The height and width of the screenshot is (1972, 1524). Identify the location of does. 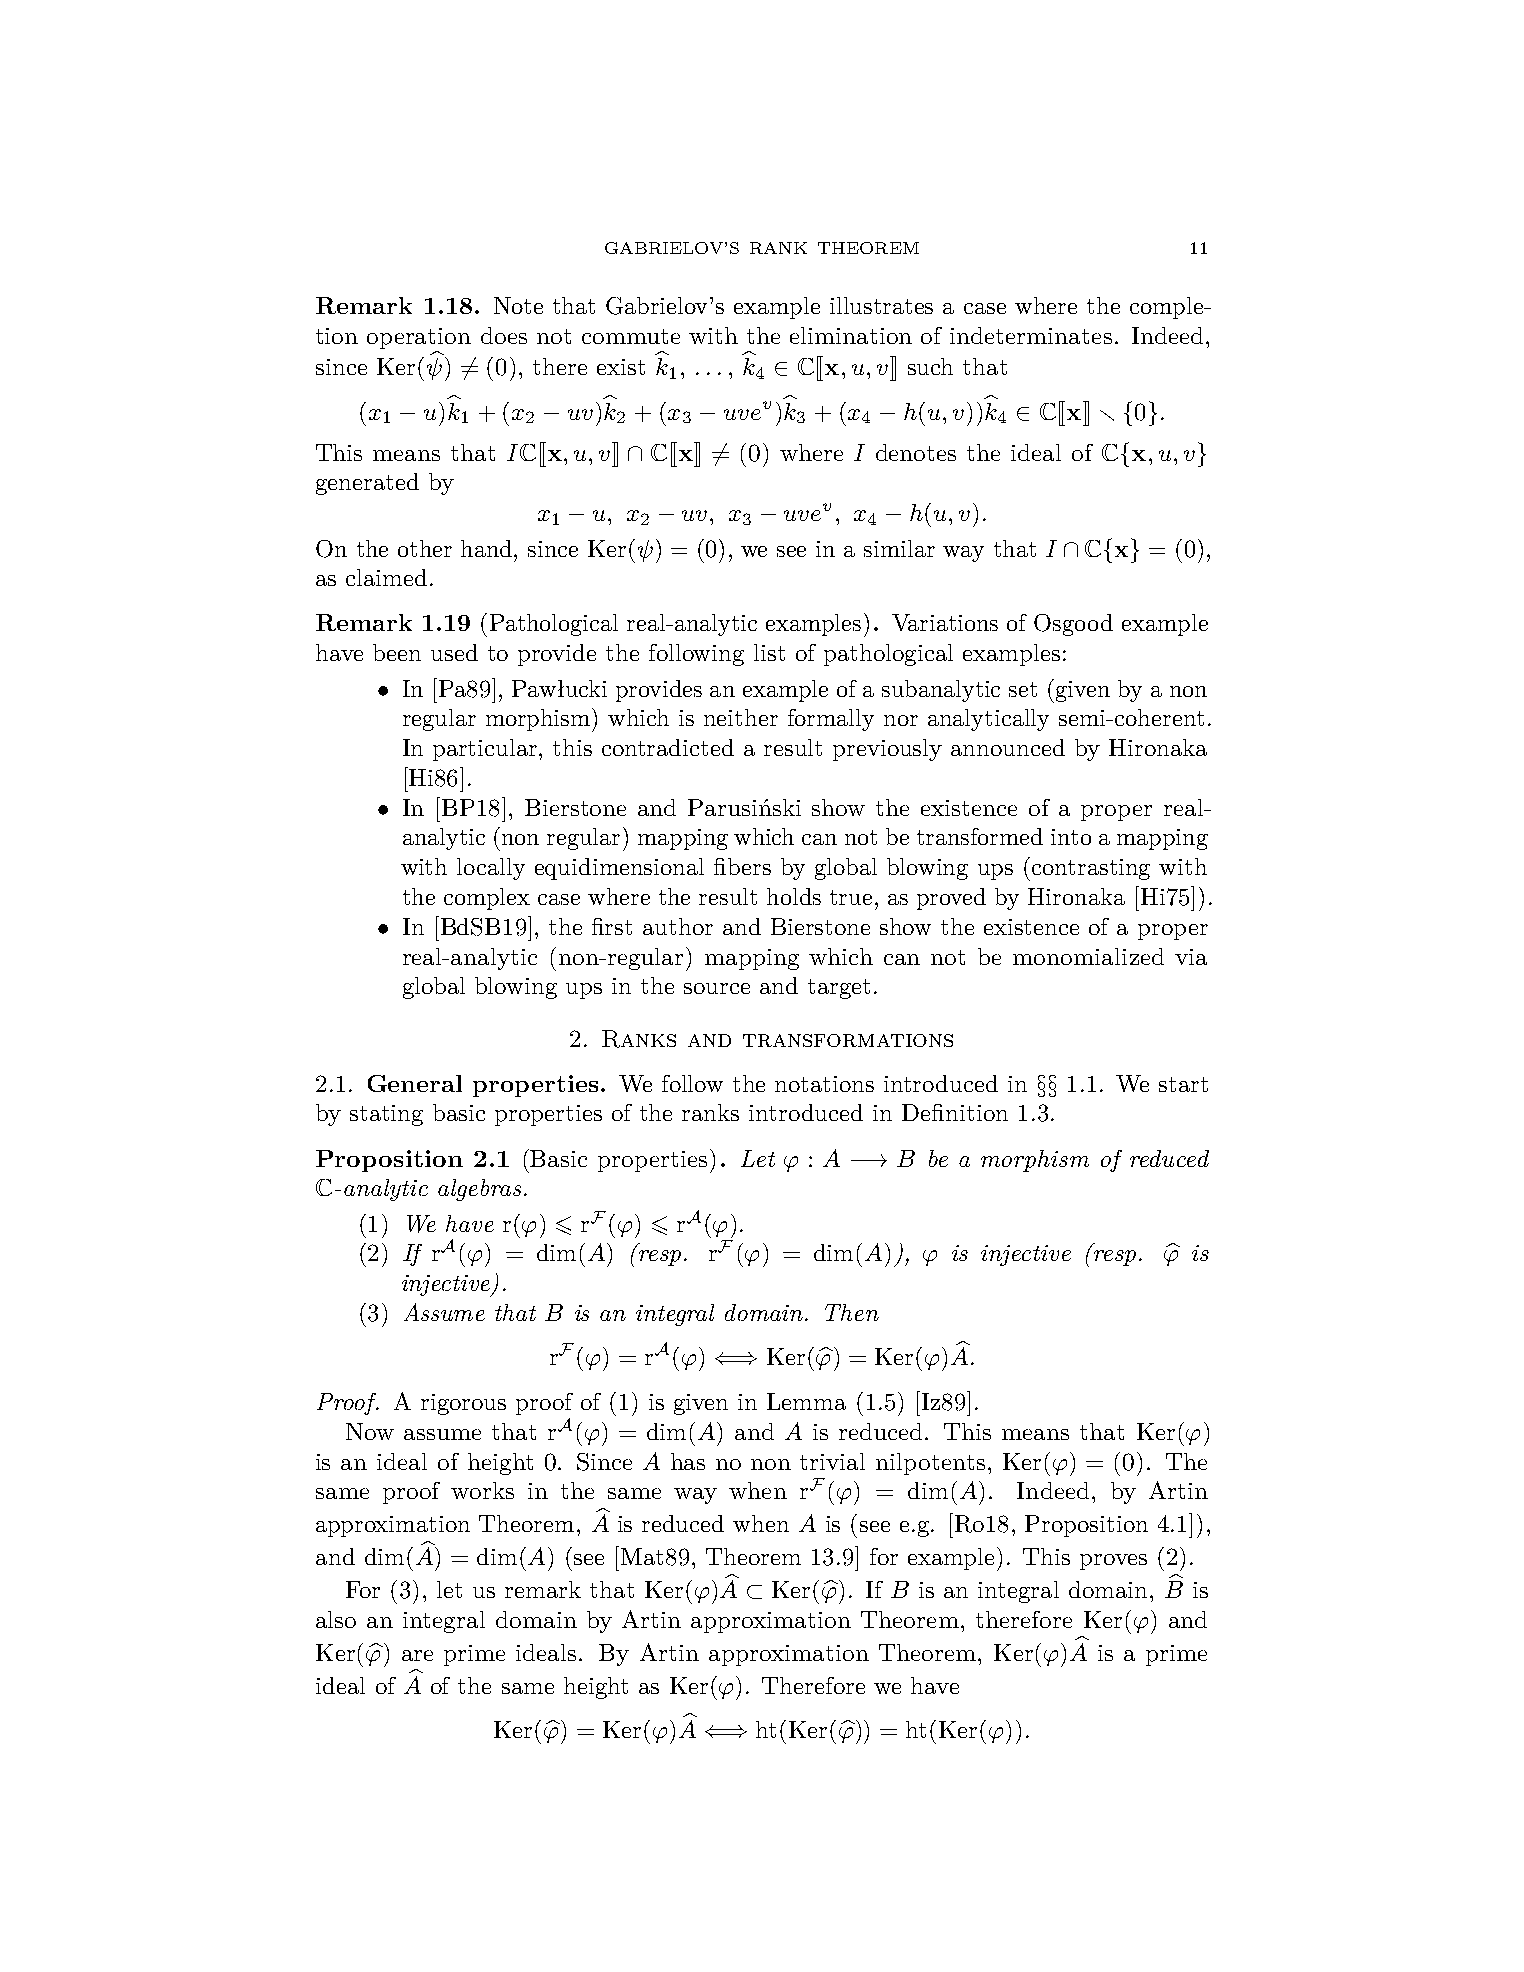
(504, 335).
